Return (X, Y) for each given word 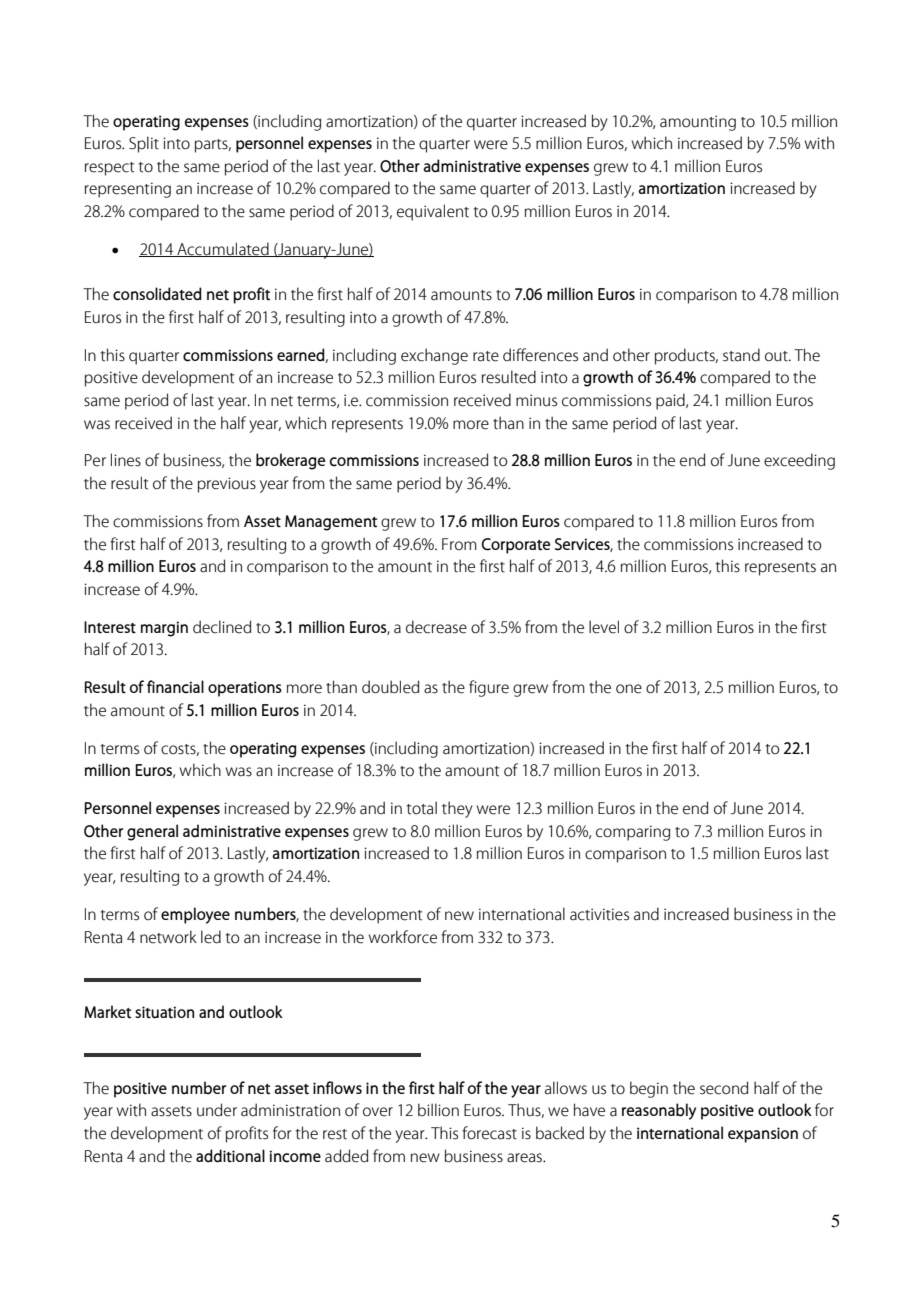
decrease (436, 627)
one (629, 689)
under (217, 1110)
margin (164, 629)
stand (741, 355)
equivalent (433, 212)
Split (144, 144)
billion (438, 1110)
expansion (763, 1135)
